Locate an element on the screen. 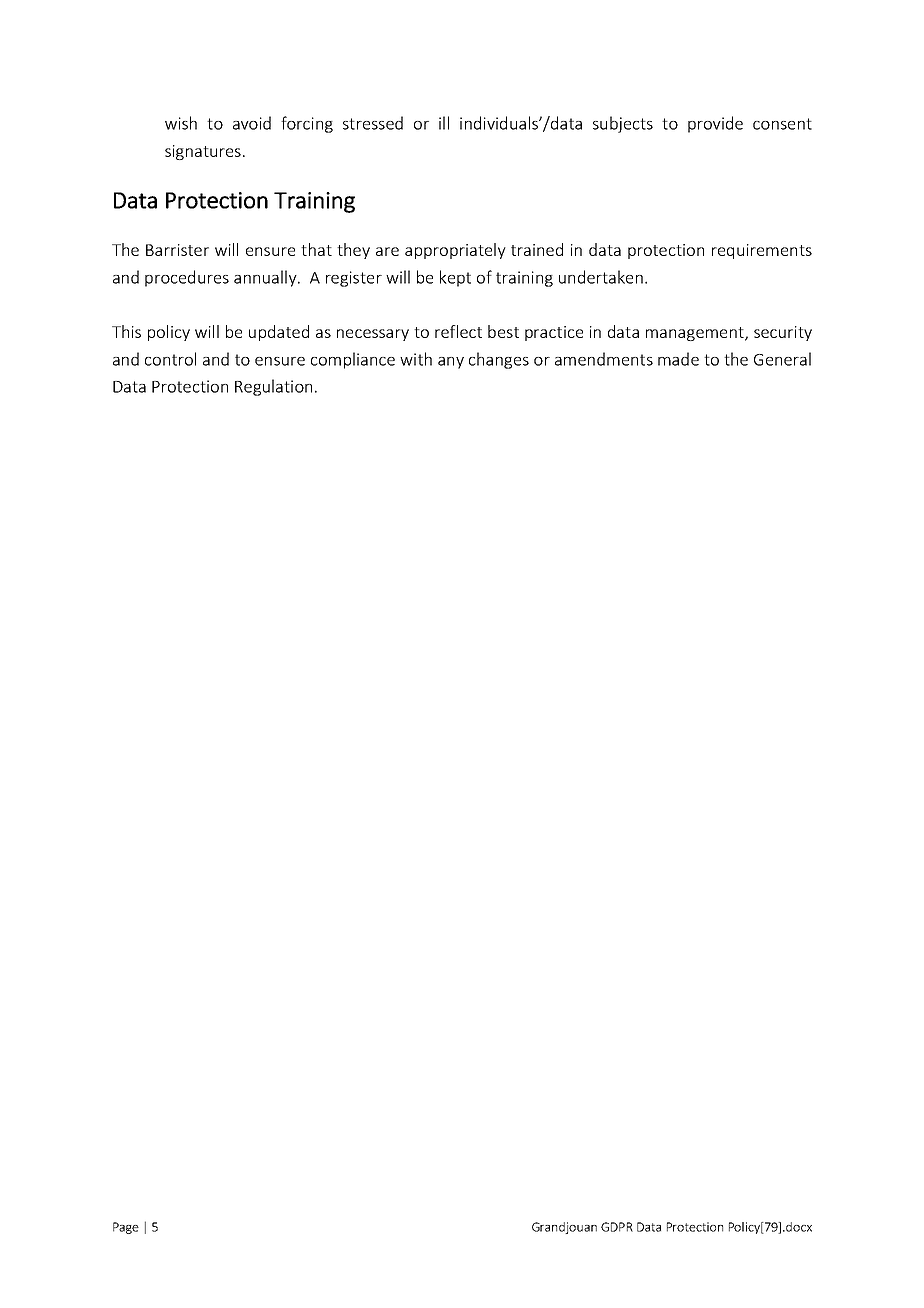 This screenshot has width=924, height=1308. compliance is located at coordinates (353, 360).
